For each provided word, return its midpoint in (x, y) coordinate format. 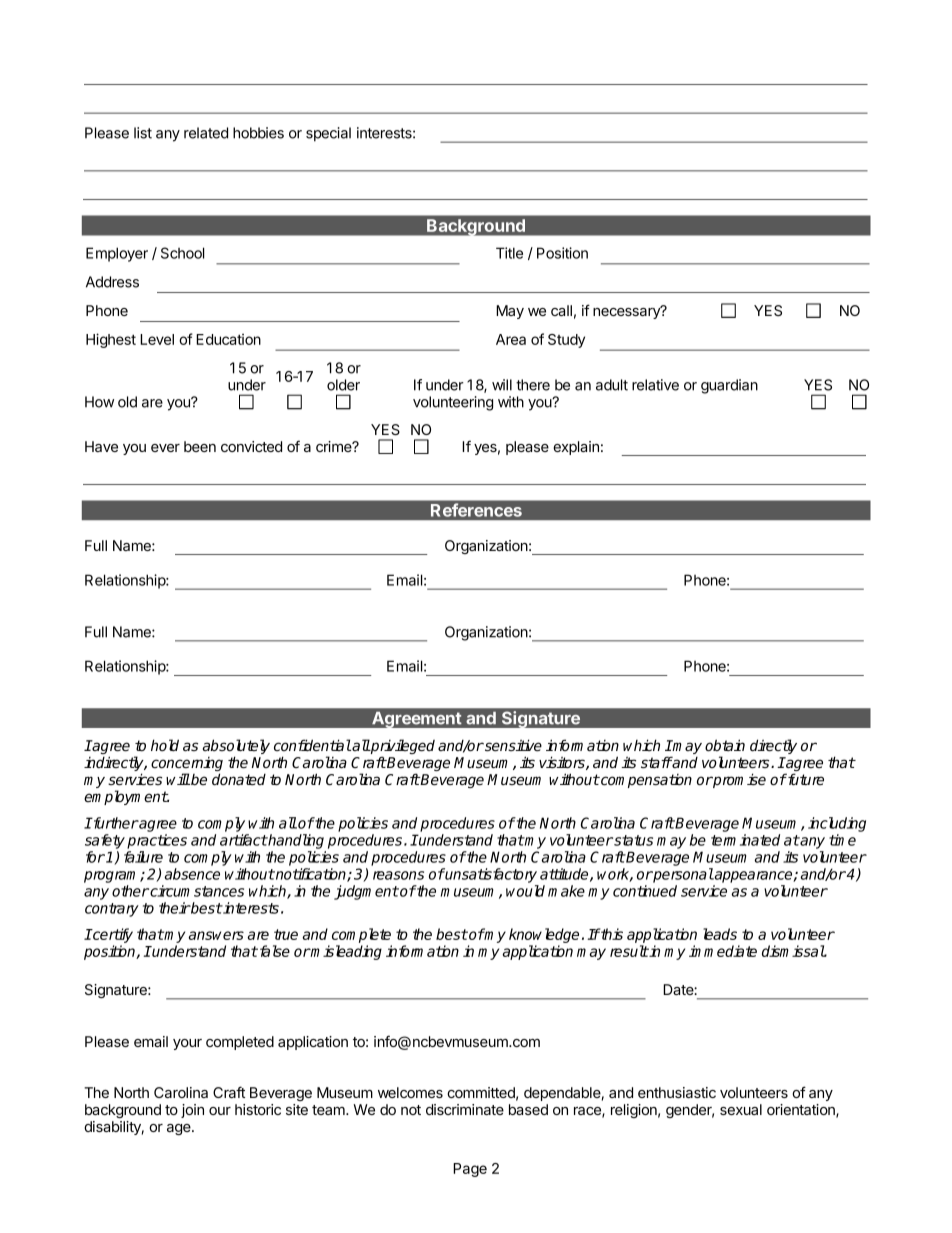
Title (509, 253)
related (206, 133)
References (476, 510)
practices (157, 841)
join (192, 1111)
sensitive (512, 745)
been (200, 446)
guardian (729, 386)
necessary (627, 312)
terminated (745, 840)
